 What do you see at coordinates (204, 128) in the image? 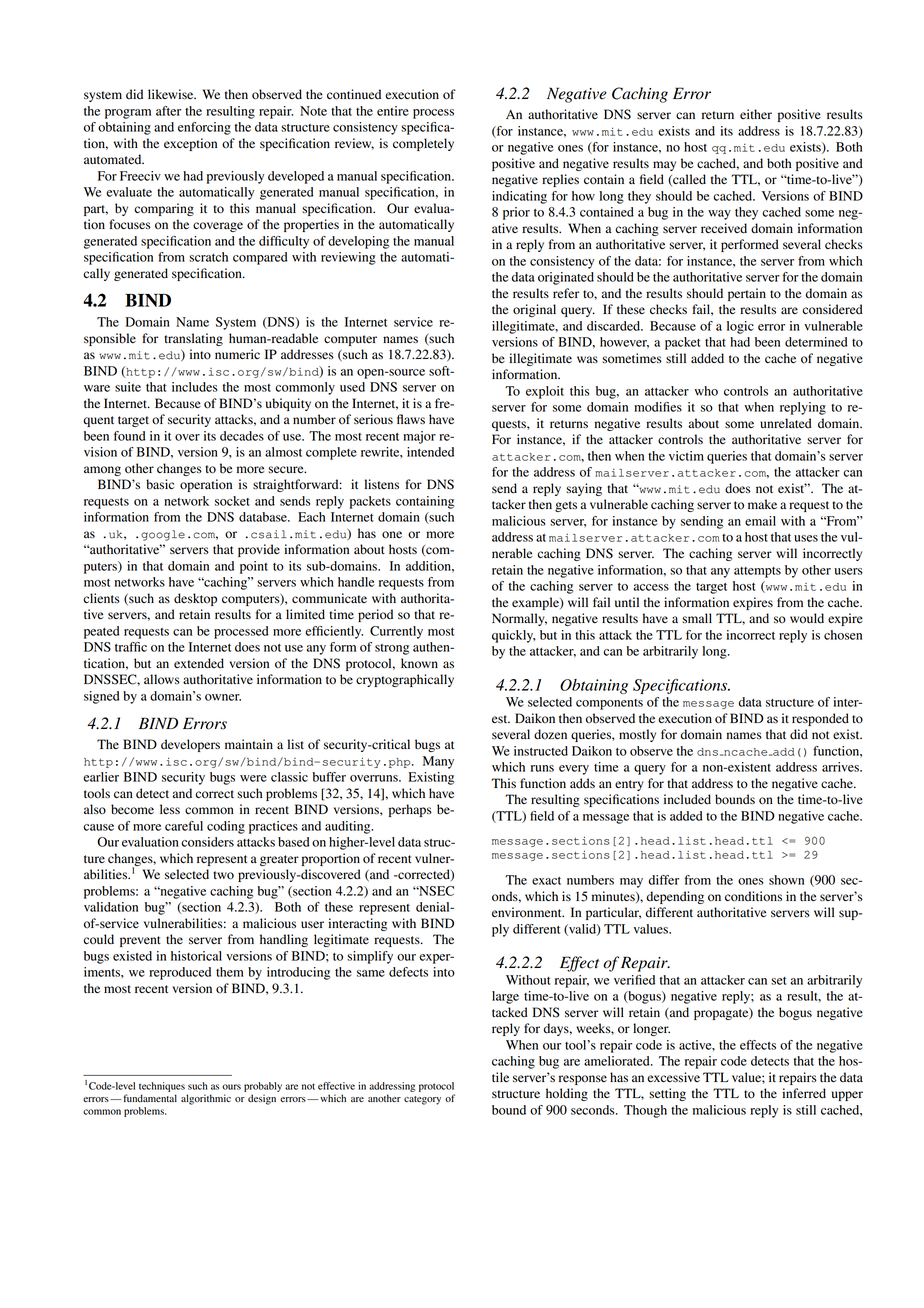
I see `enforcing` at bounding box center [204, 128].
